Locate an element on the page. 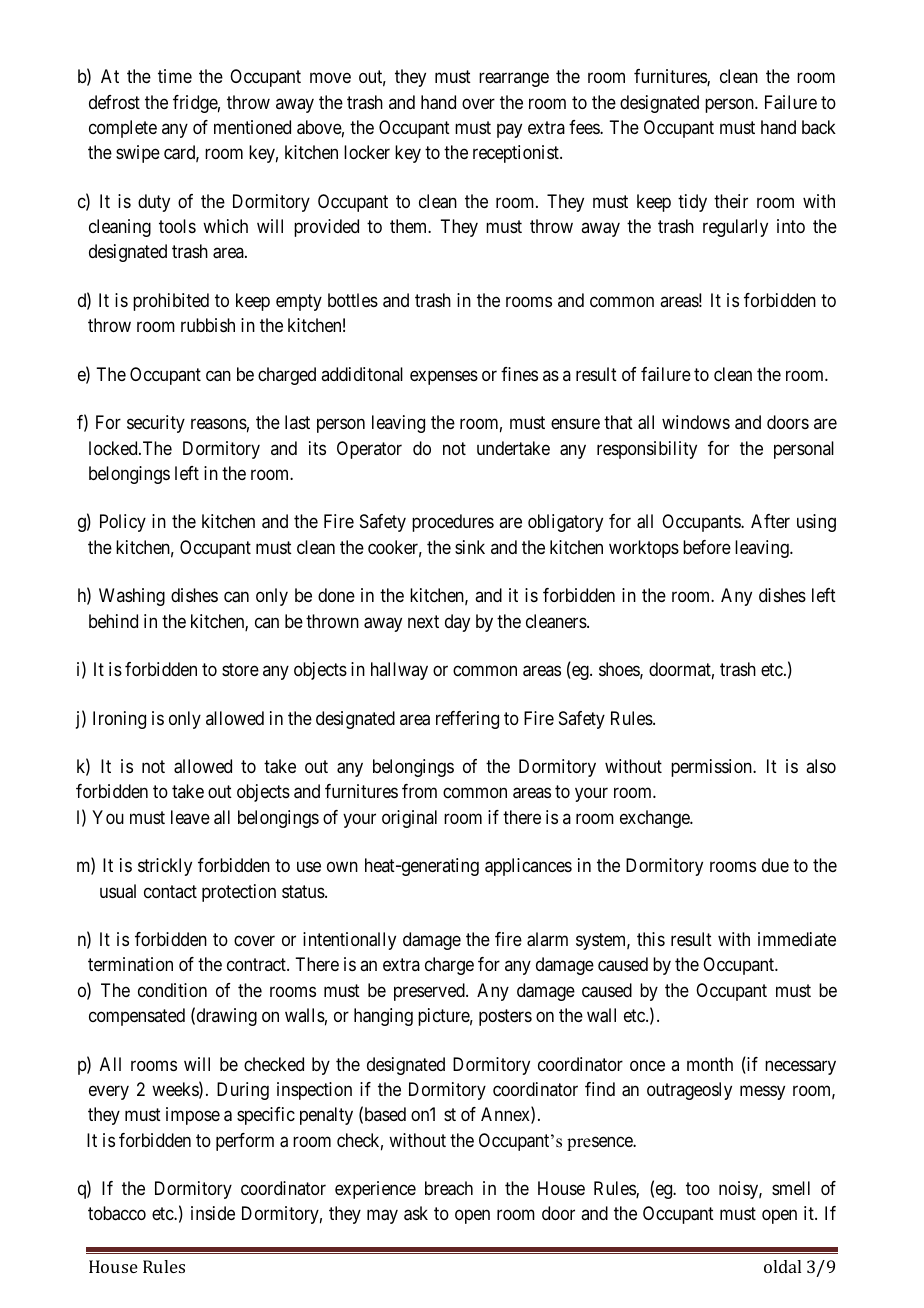 This document has height=1308, width=924. condition is located at coordinates (172, 990).
